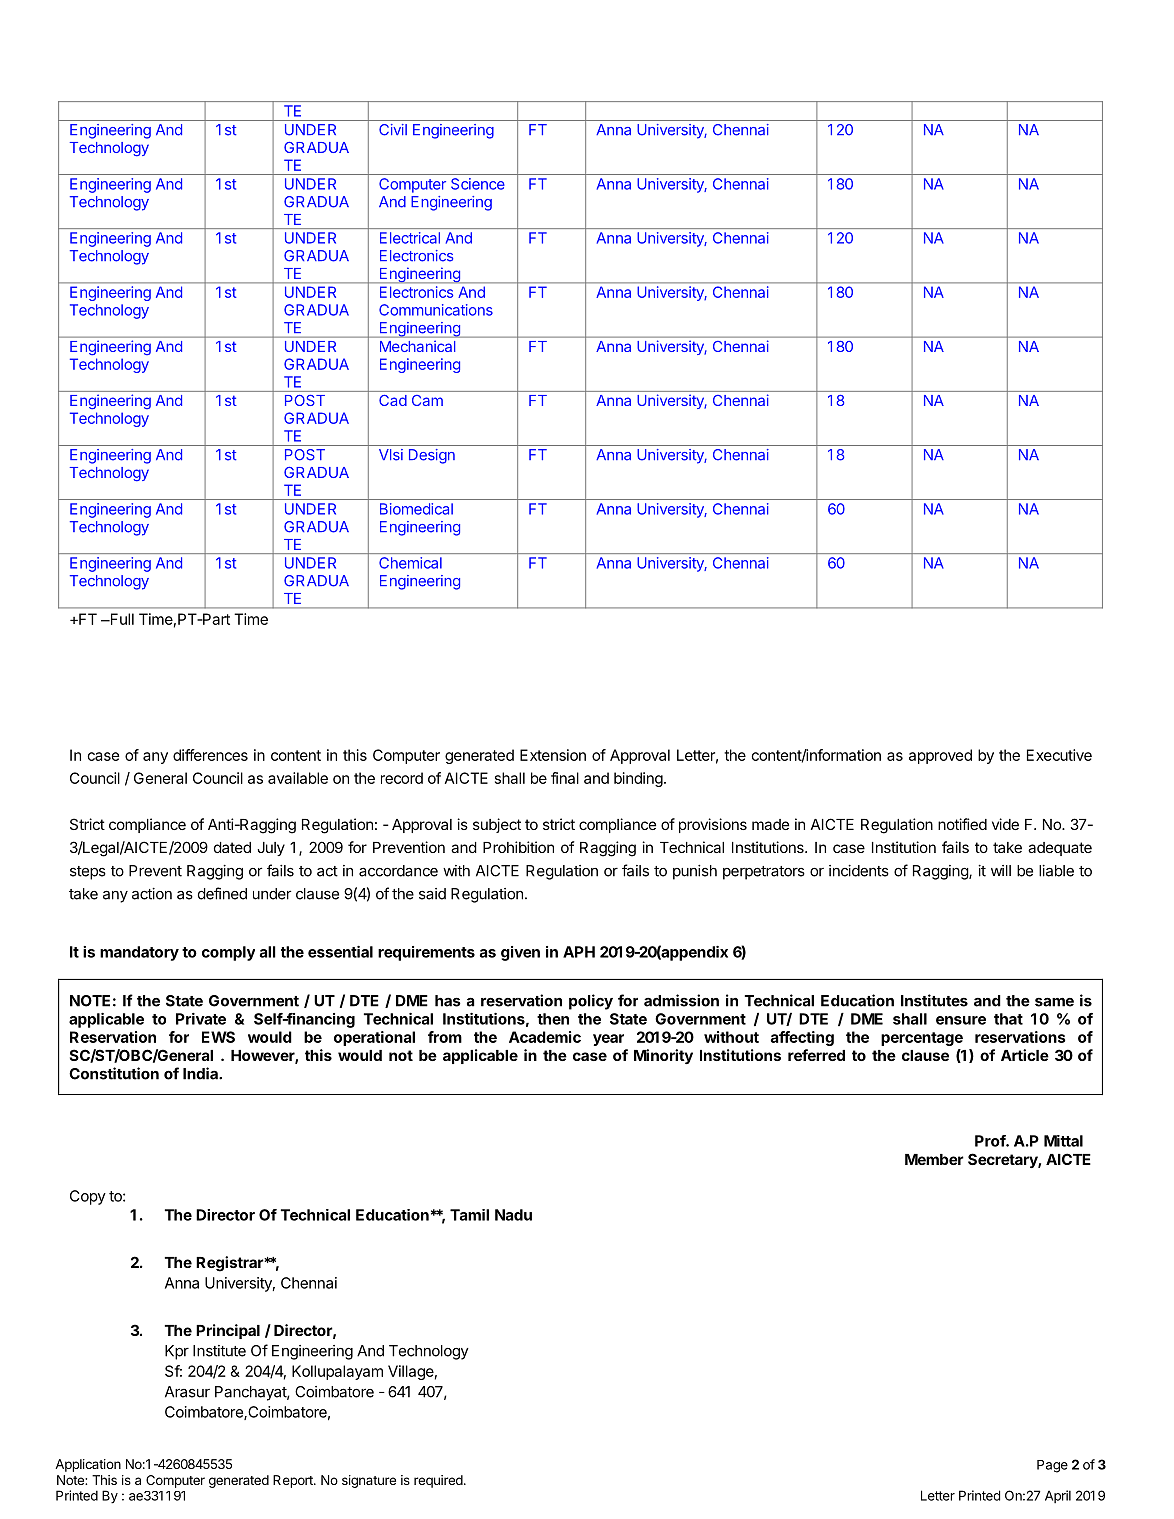 Image resolution: width=1174 pixels, height=1519 pixels. I want to click on dated, so click(232, 847).
